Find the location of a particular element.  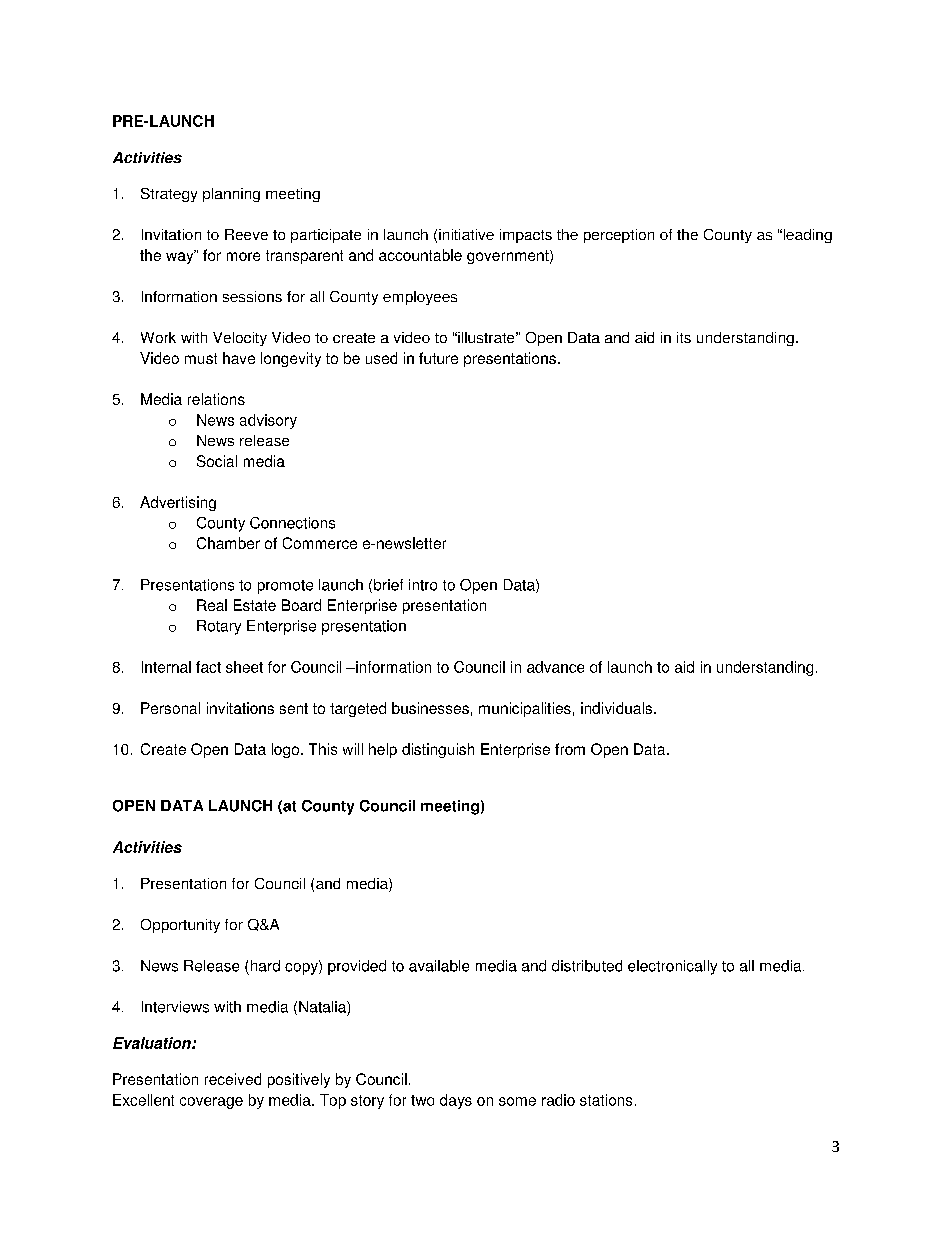

received is located at coordinates (233, 1079).
